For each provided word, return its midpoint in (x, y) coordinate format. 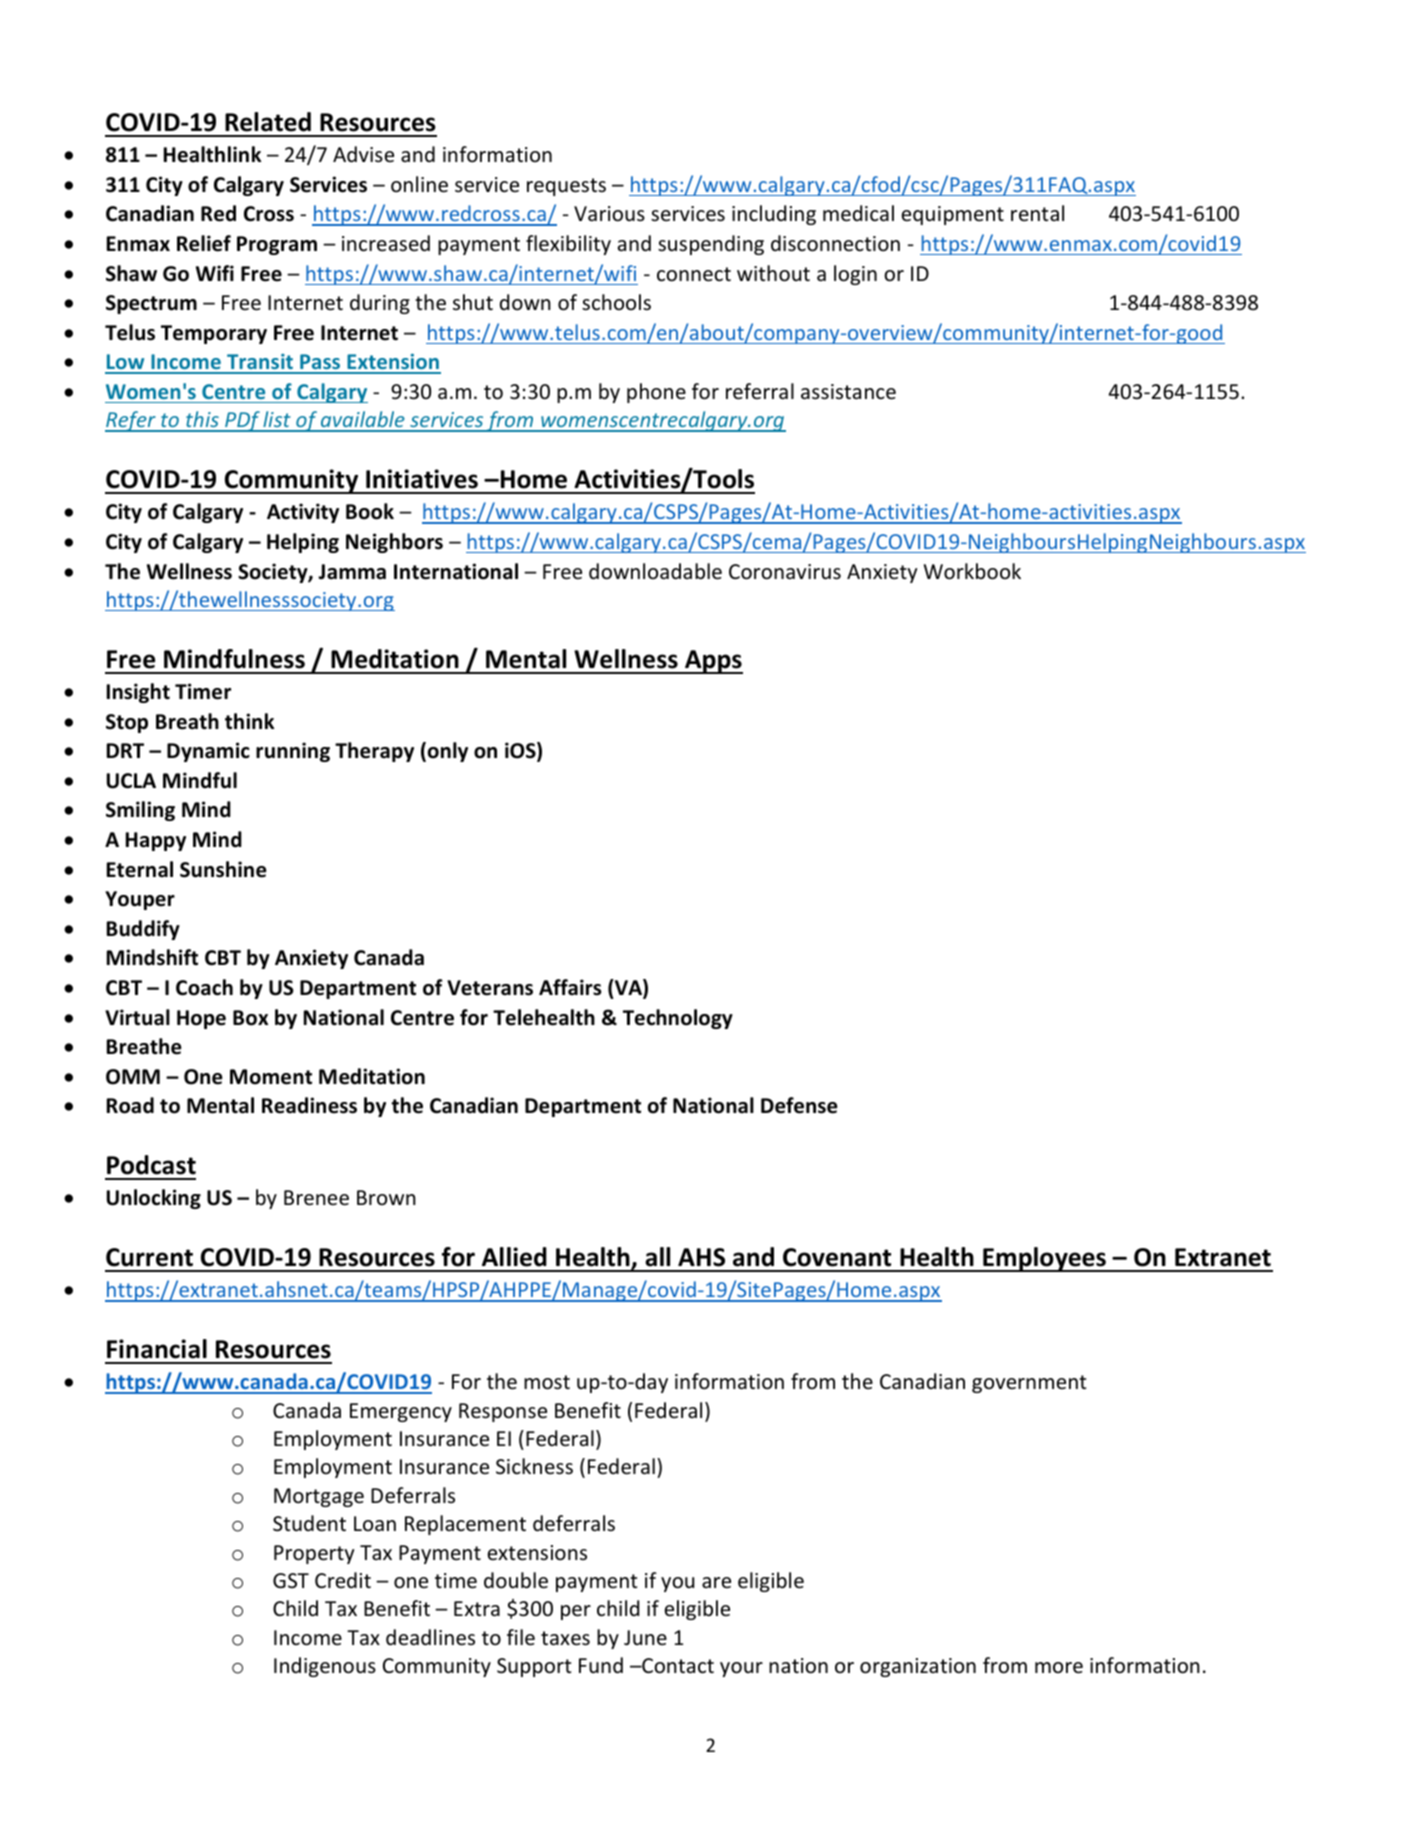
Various (609, 214)
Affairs (570, 987)
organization (918, 1667)
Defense (799, 1105)
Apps (713, 662)
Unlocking (154, 1199)
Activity (303, 513)
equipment (953, 215)
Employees (1044, 1259)
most (547, 1382)
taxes (565, 1638)
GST (291, 1580)
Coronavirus (785, 572)
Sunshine (223, 869)
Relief (204, 243)
